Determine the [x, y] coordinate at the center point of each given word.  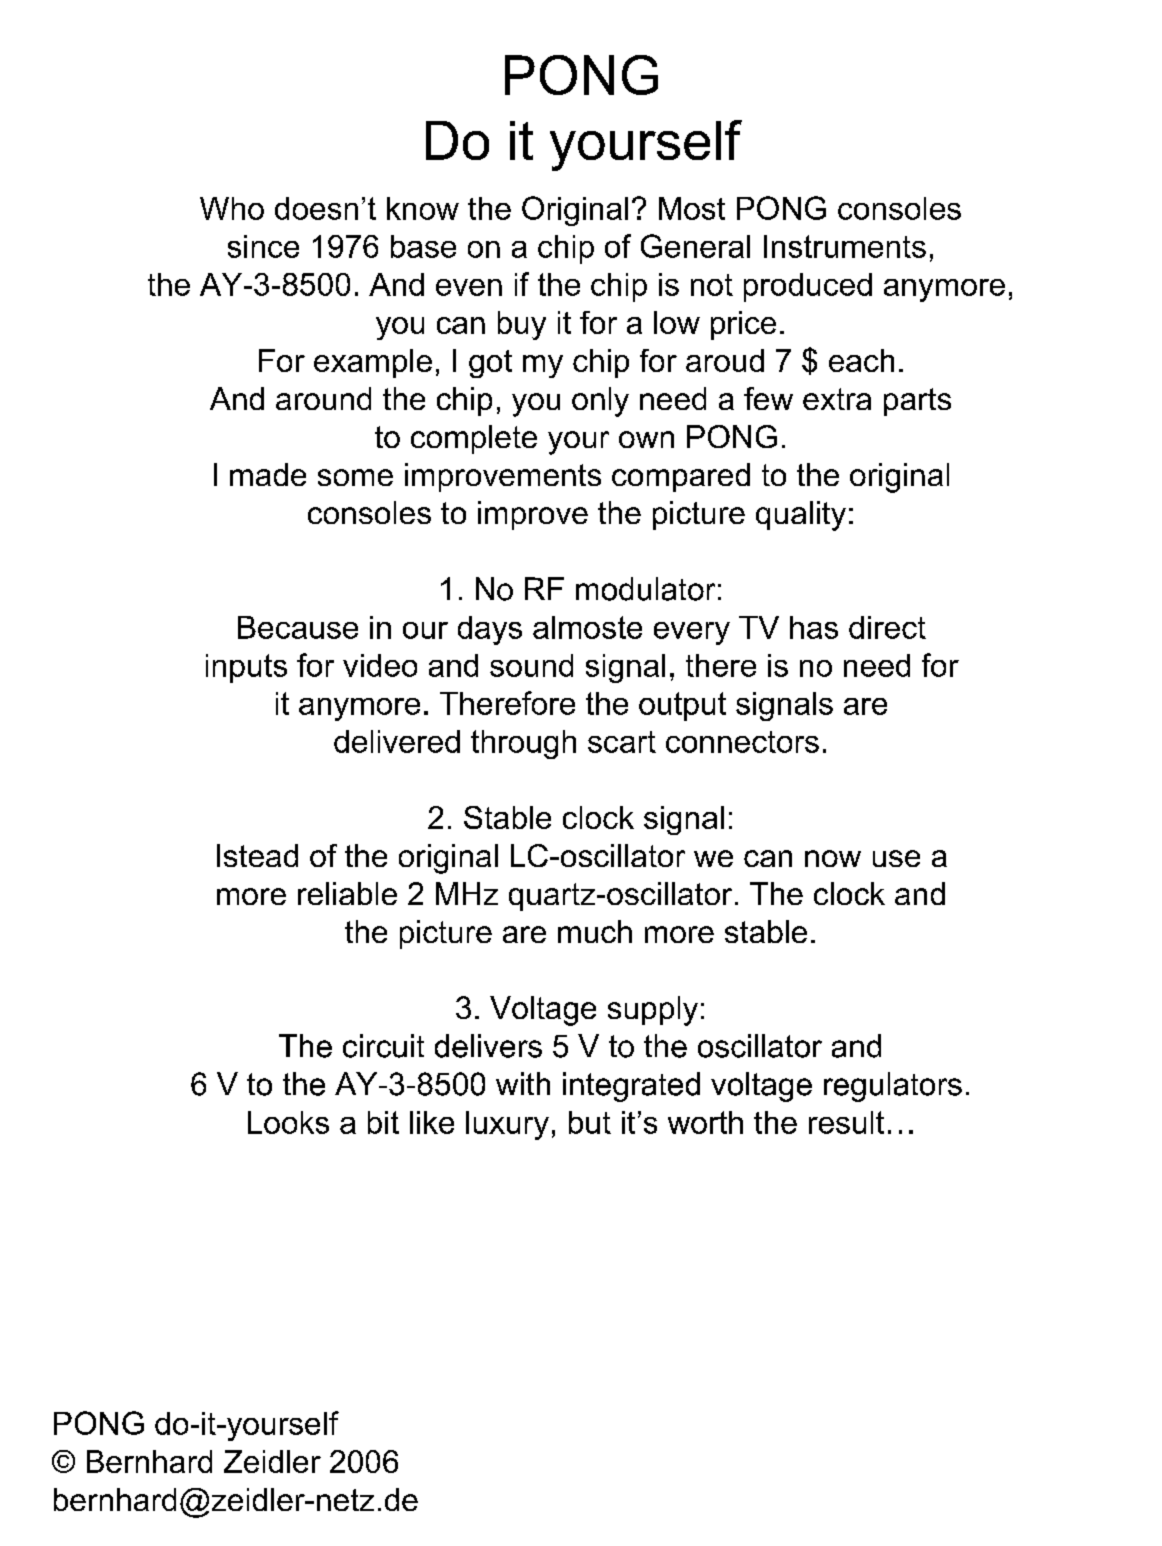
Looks [288, 1122]
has [814, 627]
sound [531, 665]
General [695, 246]
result [846, 1122]
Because [298, 627]
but [590, 1122]
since [263, 246]
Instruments [845, 246]
